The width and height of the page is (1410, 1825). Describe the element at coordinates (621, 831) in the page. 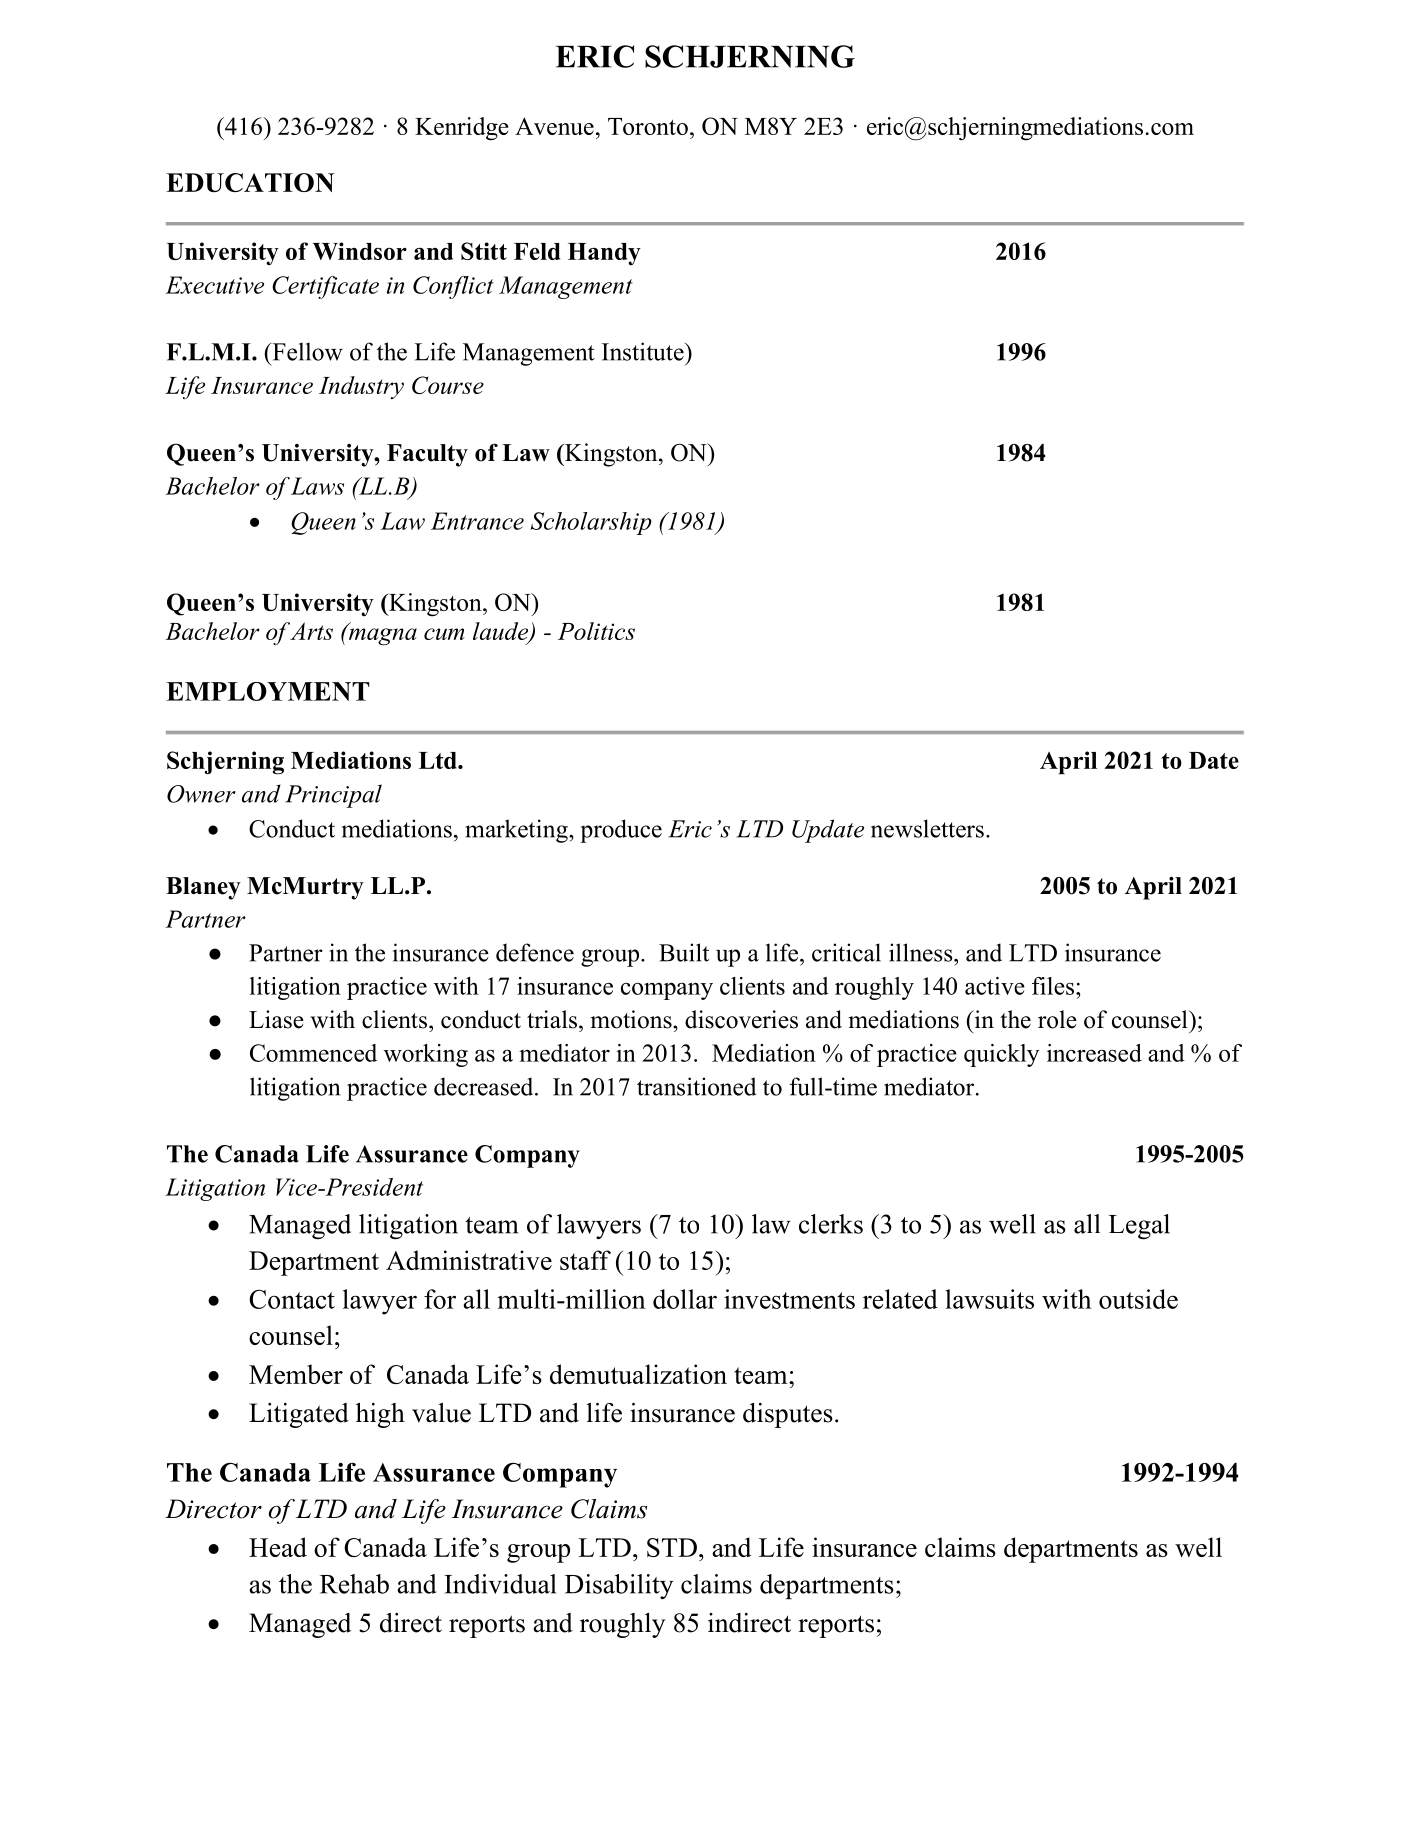

I see `produce` at that location.
